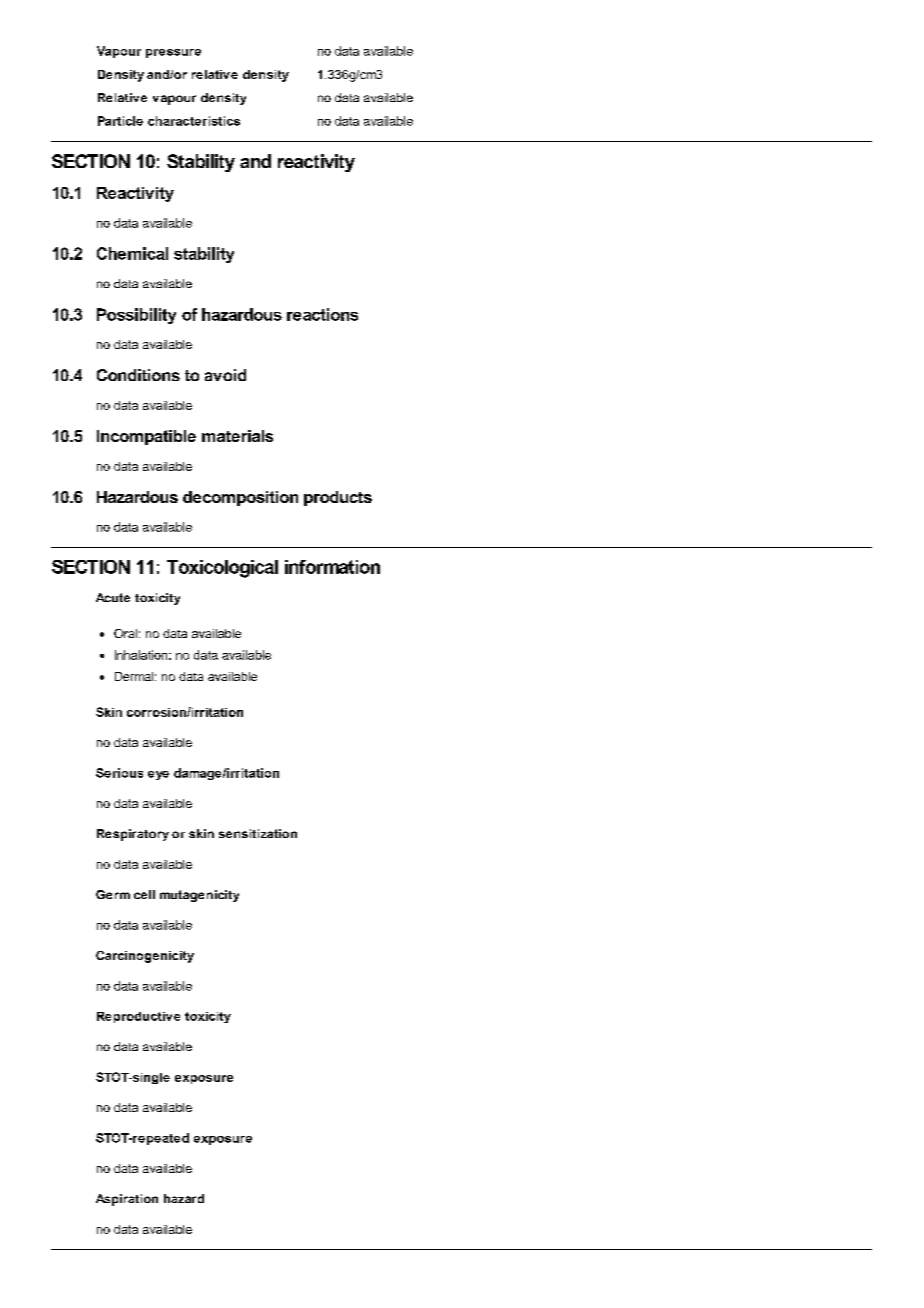  What do you see at coordinates (222, 569) in the screenshot?
I see `Toxicological` at bounding box center [222, 569].
